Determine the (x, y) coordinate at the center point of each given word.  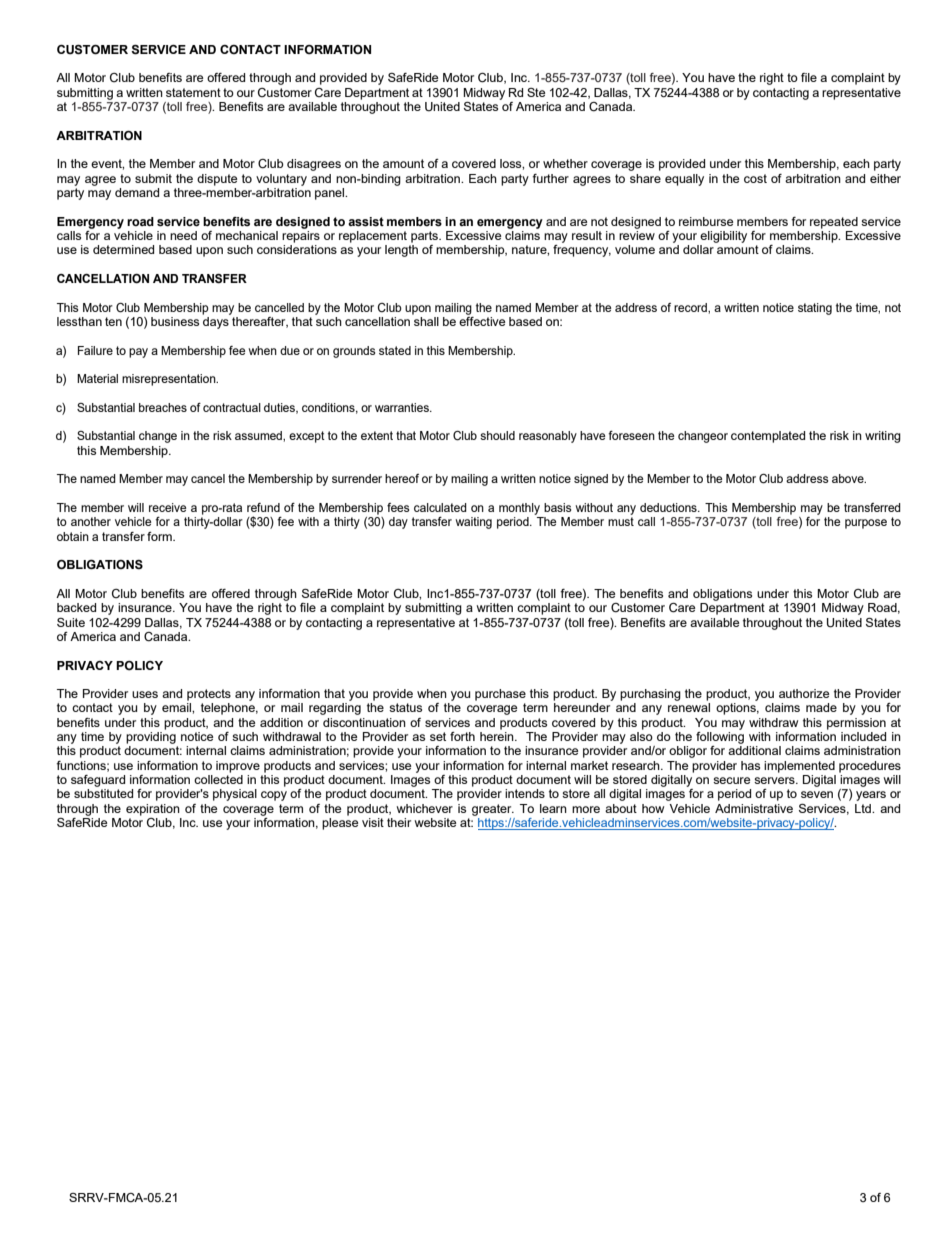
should (497, 435)
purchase (500, 695)
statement (193, 92)
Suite (71, 622)
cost (755, 178)
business (175, 321)
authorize (804, 693)
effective (482, 320)
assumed (259, 435)
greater (493, 810)
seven (817, 794)
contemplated (768, 437)
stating (815, 309)
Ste (536, 92)
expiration (153, 810)
